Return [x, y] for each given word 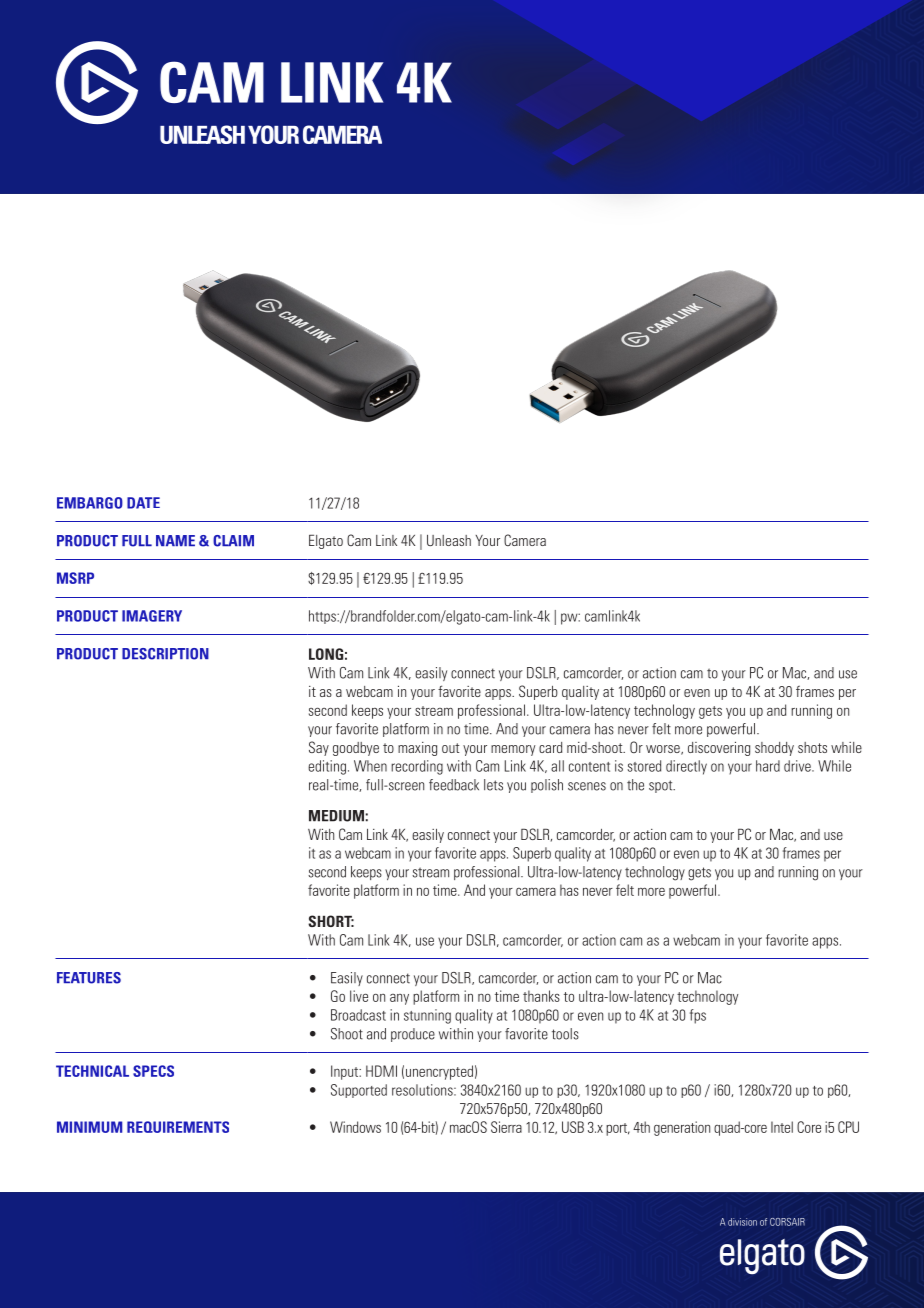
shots [812, 747]
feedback [454, 785]
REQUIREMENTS [178, 1127]
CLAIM [233, 541]
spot [662, 786]
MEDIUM [336, 816]
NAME [175, 540]
